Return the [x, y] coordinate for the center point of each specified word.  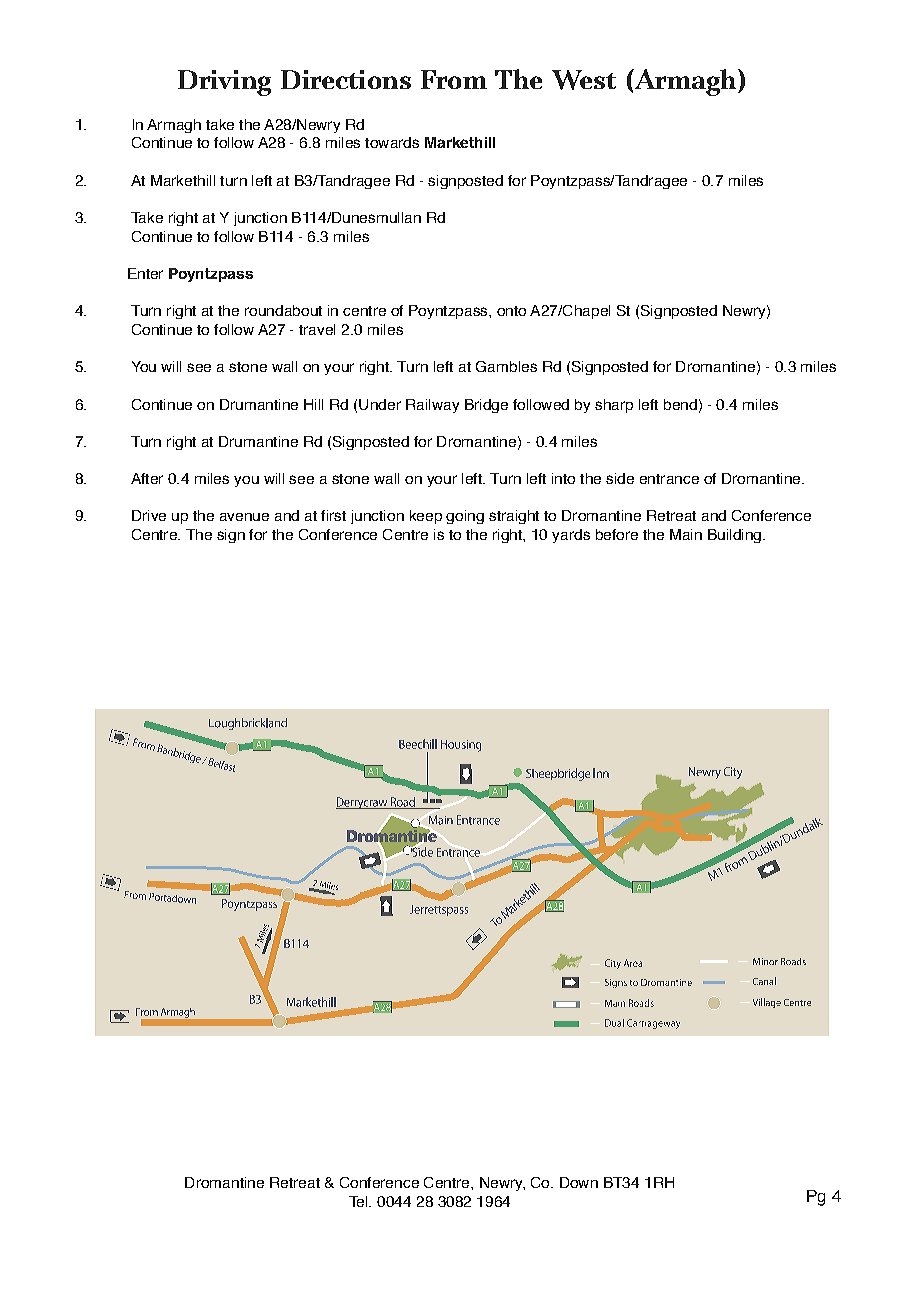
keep [426, 517]
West [584, 80]
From [454, 79]
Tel [359, 1201]
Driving [224, 83]
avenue [244, 517]
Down [579, 1182]
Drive [149, 515]
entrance [669, 479]
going [465, 517]
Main [686, 534]
